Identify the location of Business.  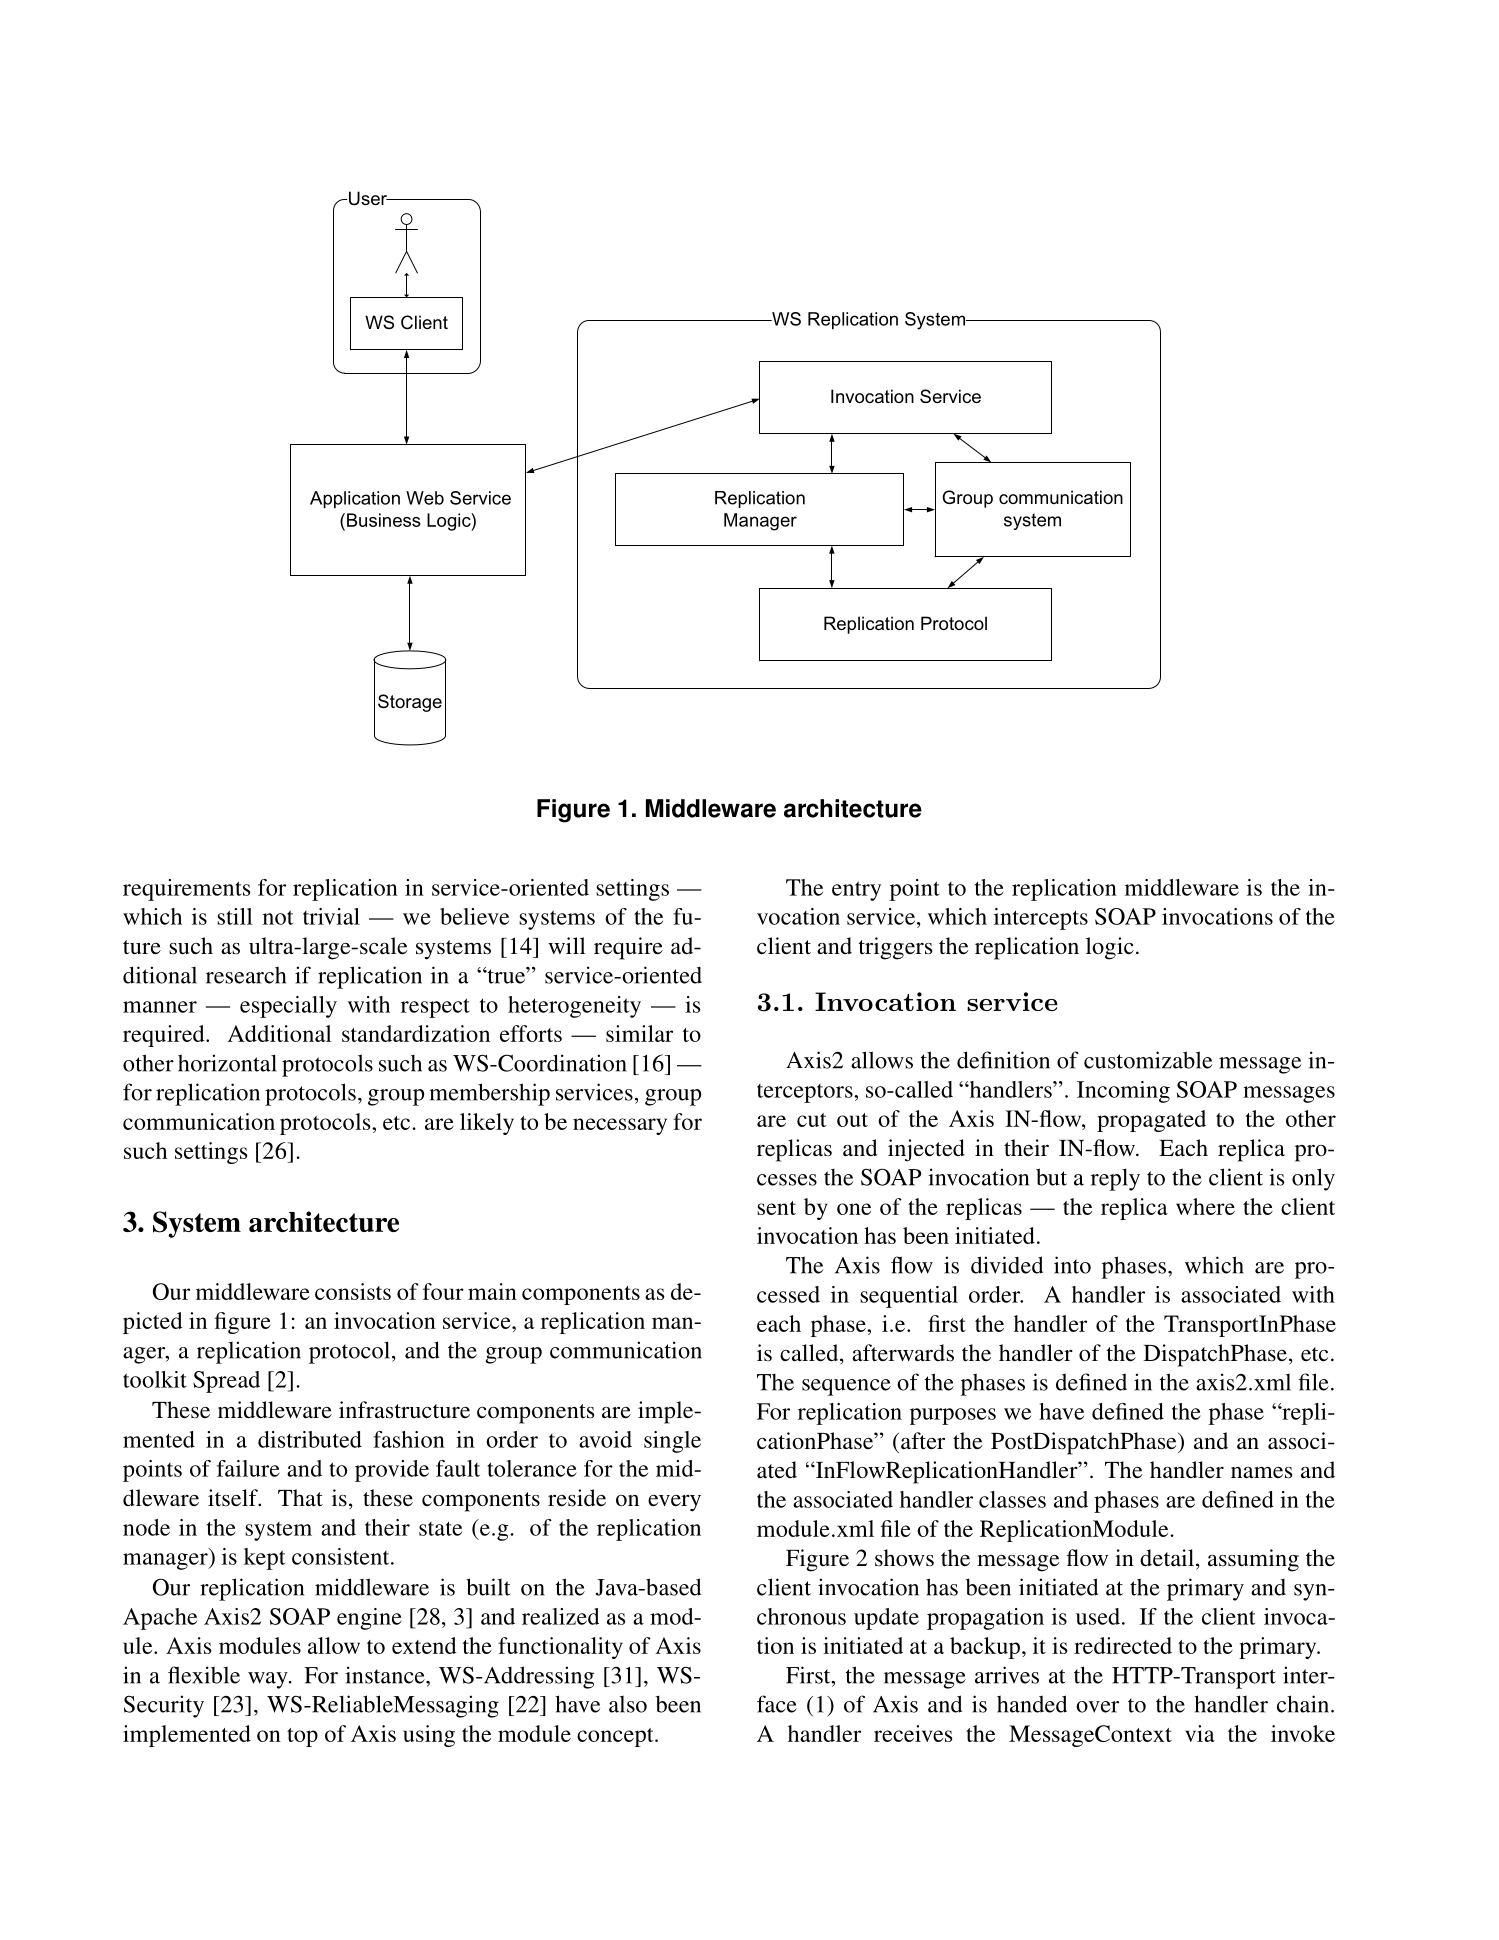
(384, 520).
